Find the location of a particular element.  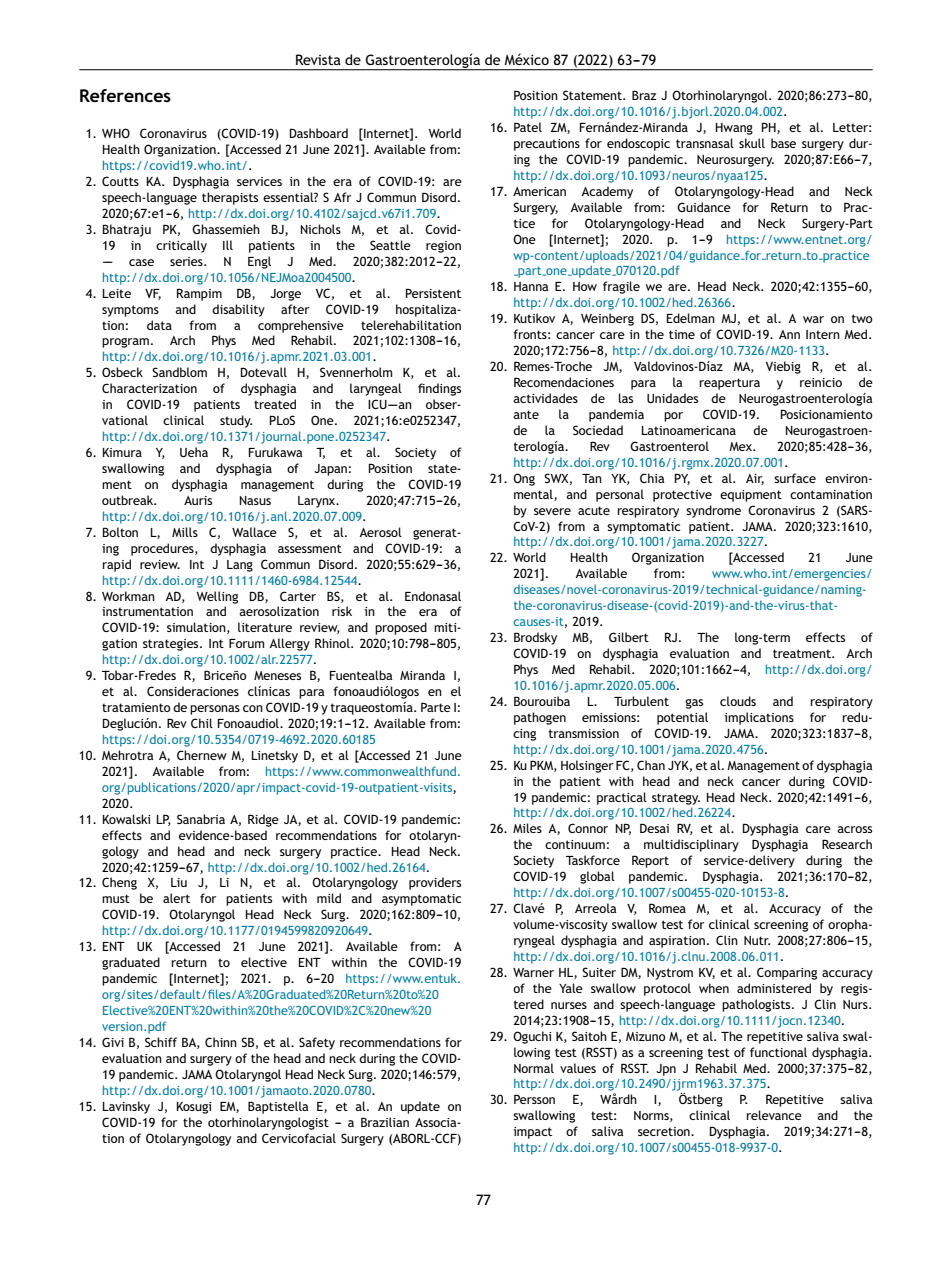

across is located at coordinates (854, 829).
